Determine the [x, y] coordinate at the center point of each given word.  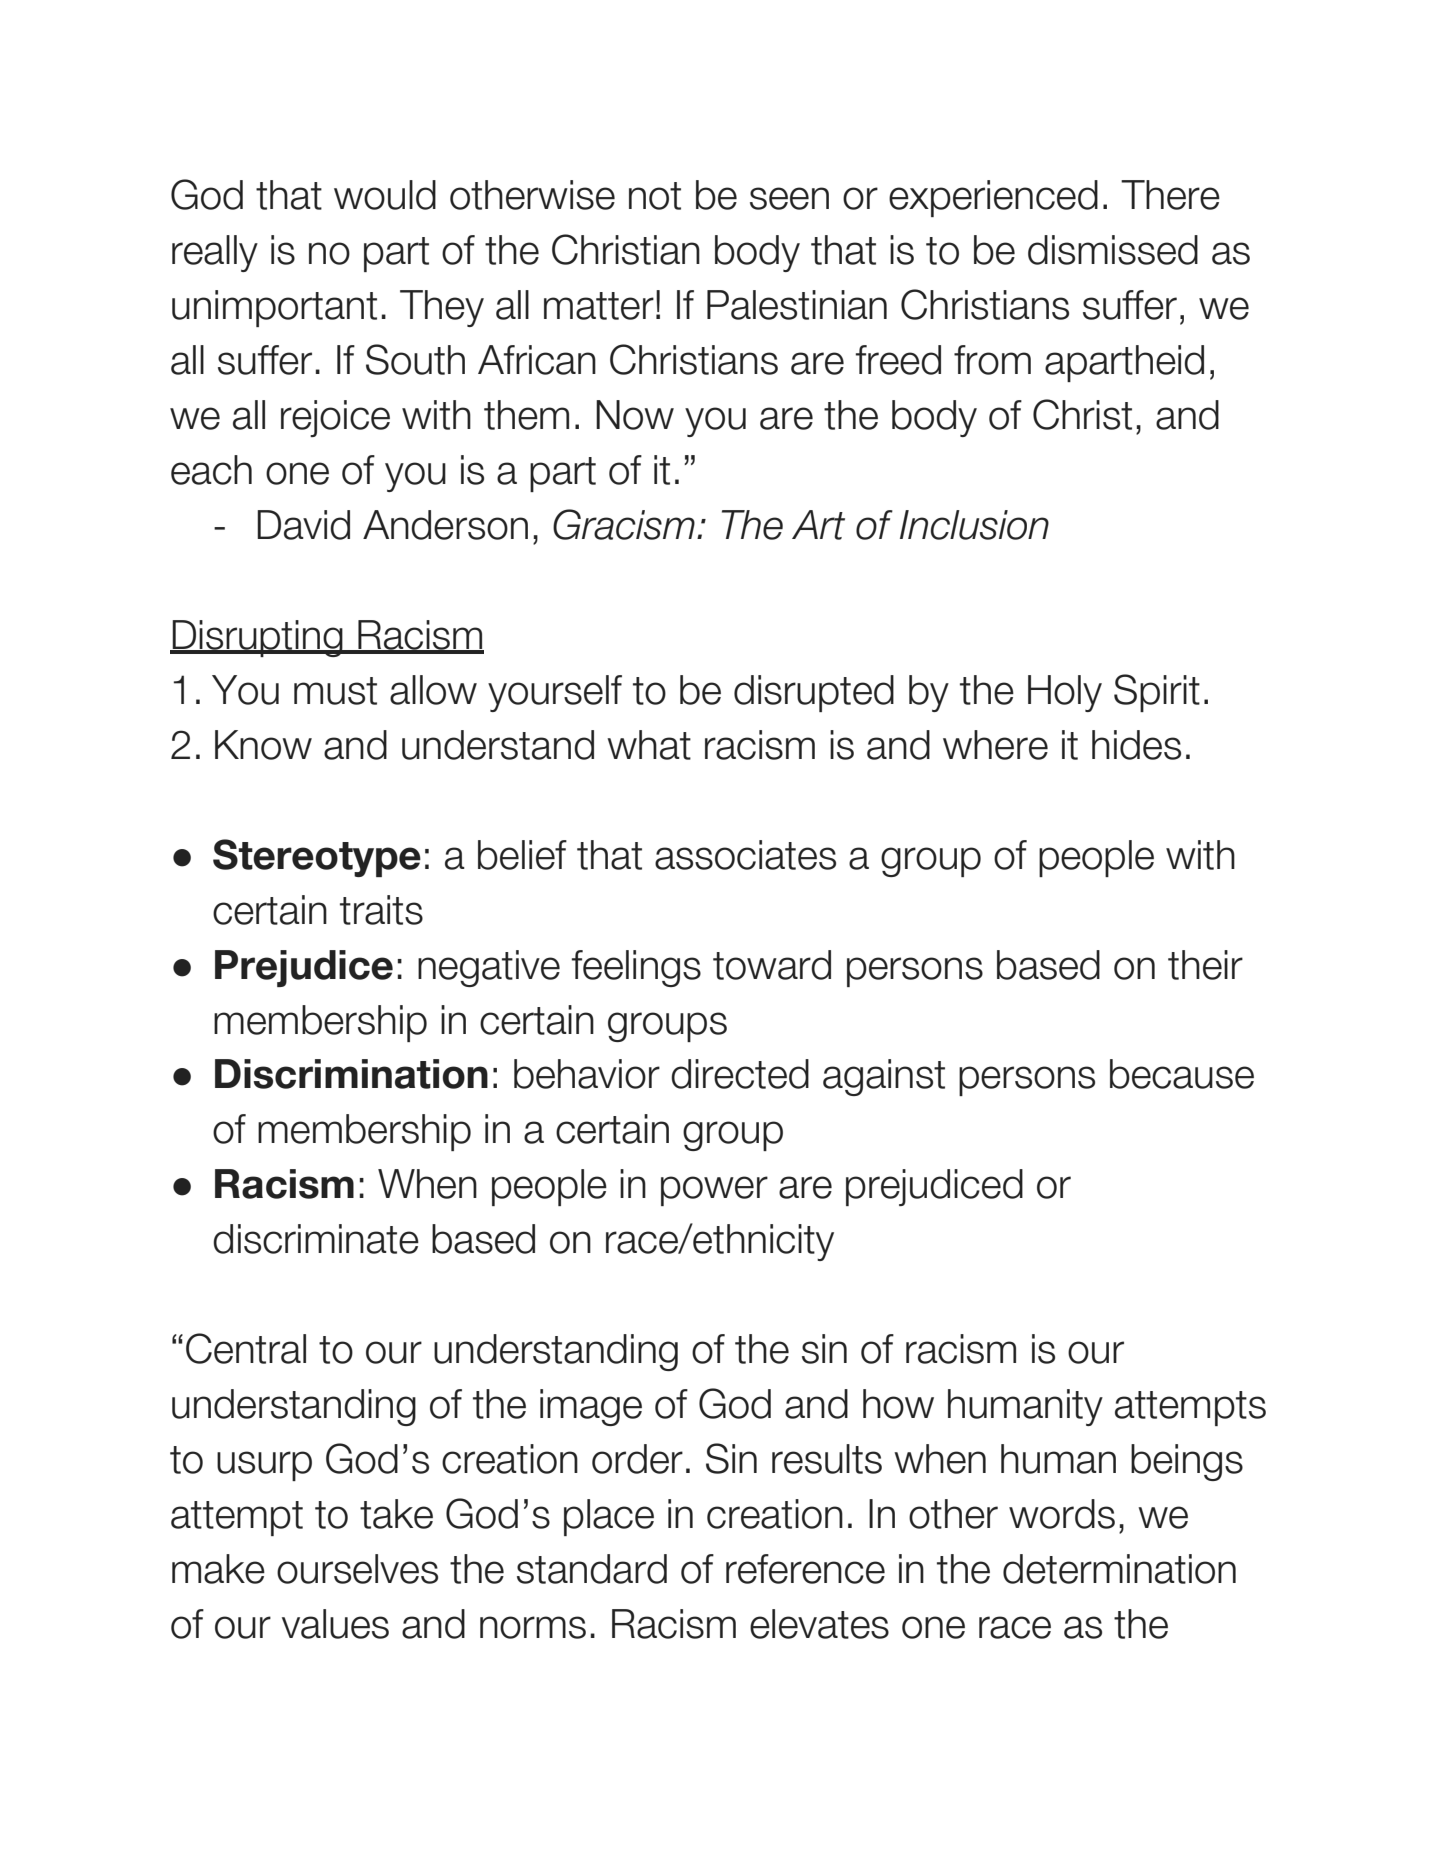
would [385, 195]
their [1205, 965]
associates [745, 855]
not [655, 196]
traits [381, 910]
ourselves [357, 1569]
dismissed [1113, 250]
